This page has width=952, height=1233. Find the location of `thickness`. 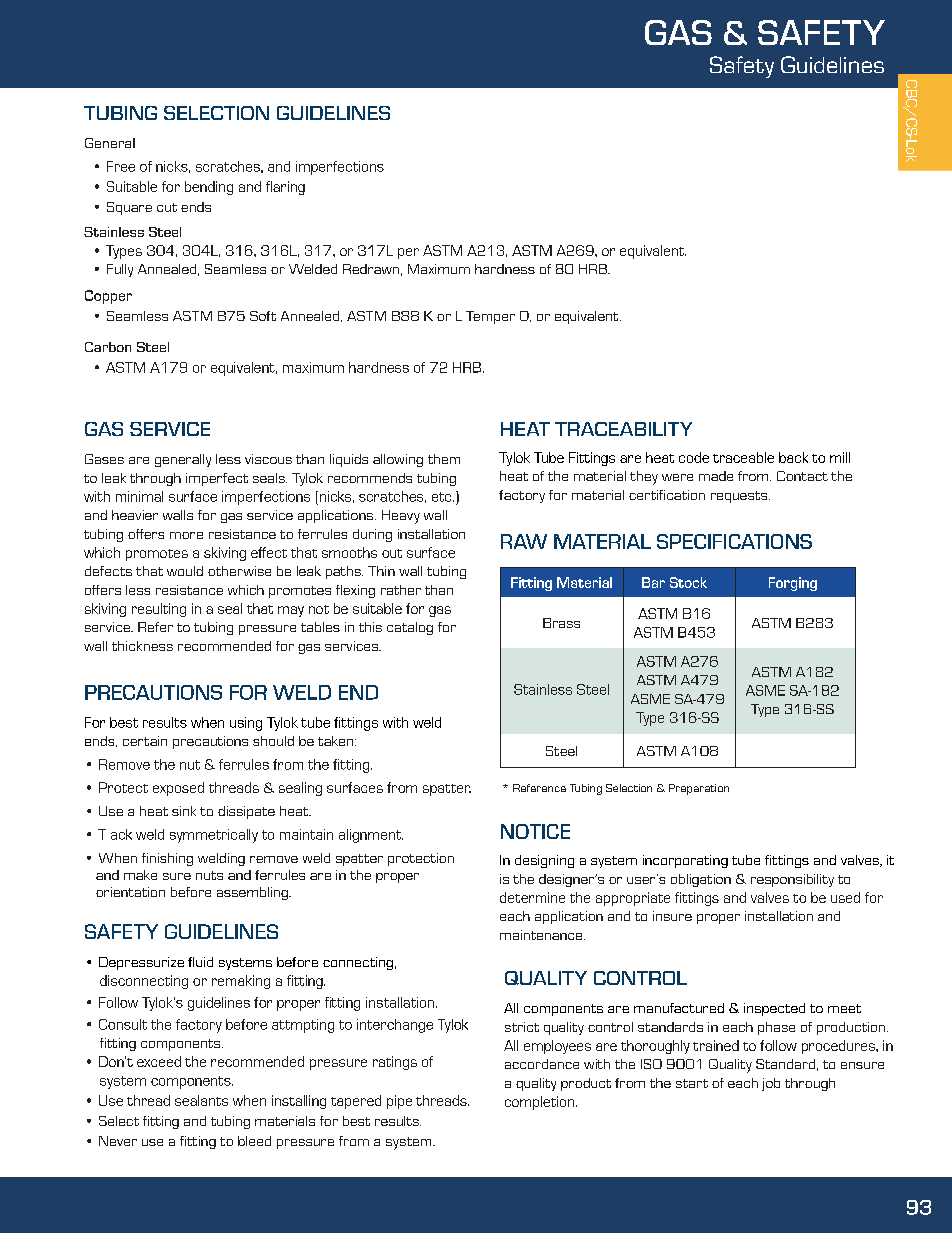

thickness is located at coordinates (142, 646).
